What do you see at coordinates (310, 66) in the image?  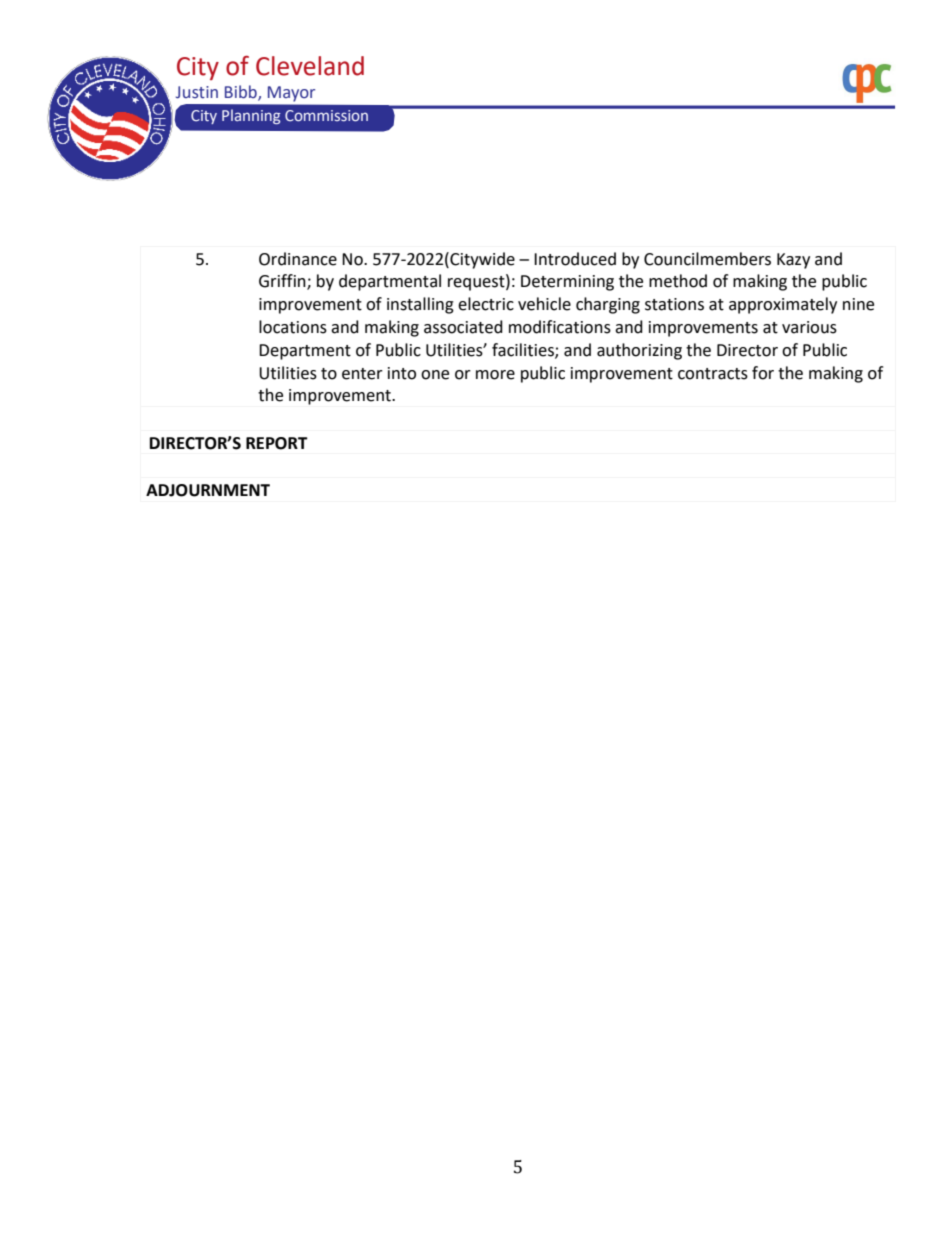 I see `Cleveland` at bounding box center [310, 66].
